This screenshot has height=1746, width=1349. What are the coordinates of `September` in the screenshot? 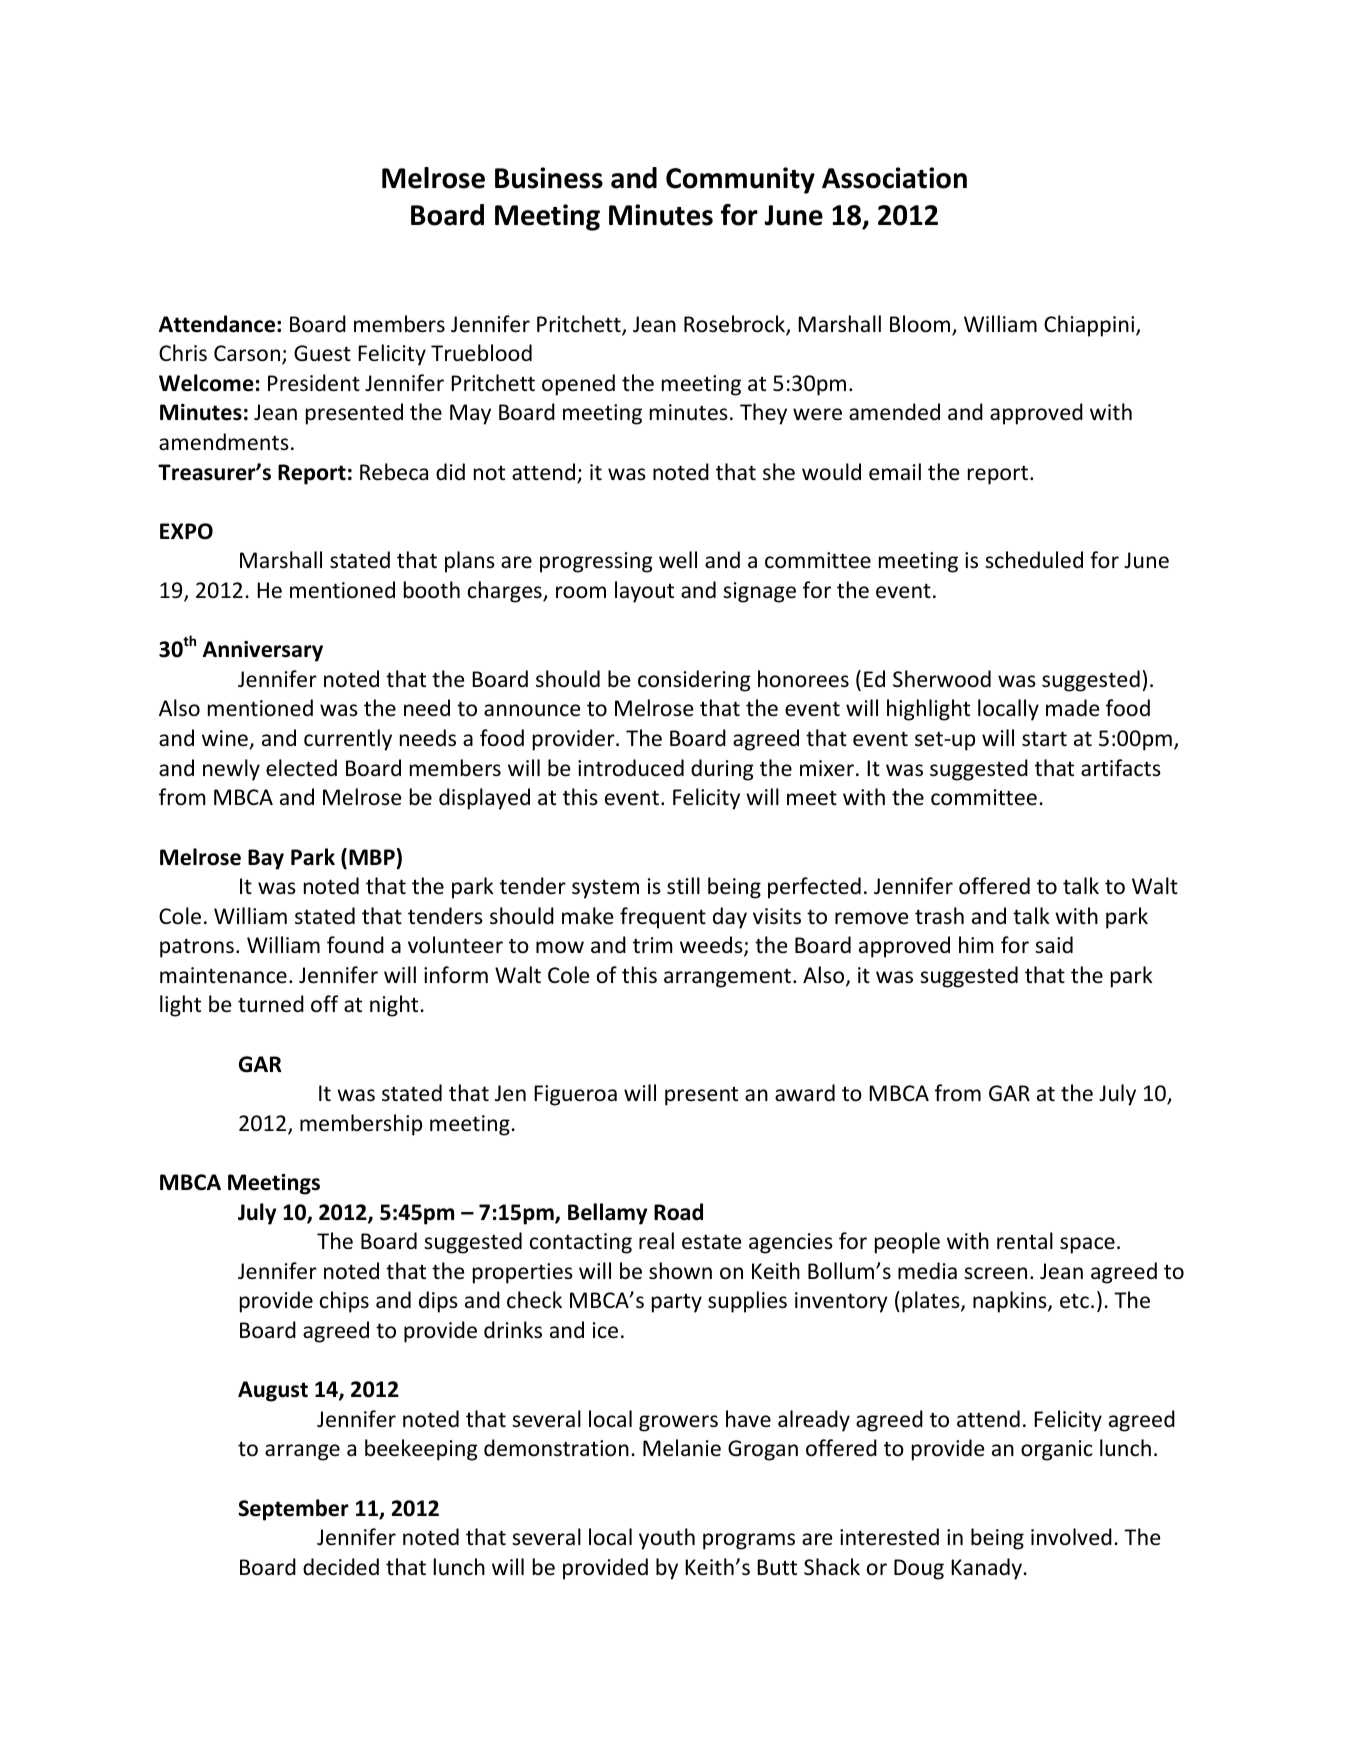 It's located at (293, 1510).
